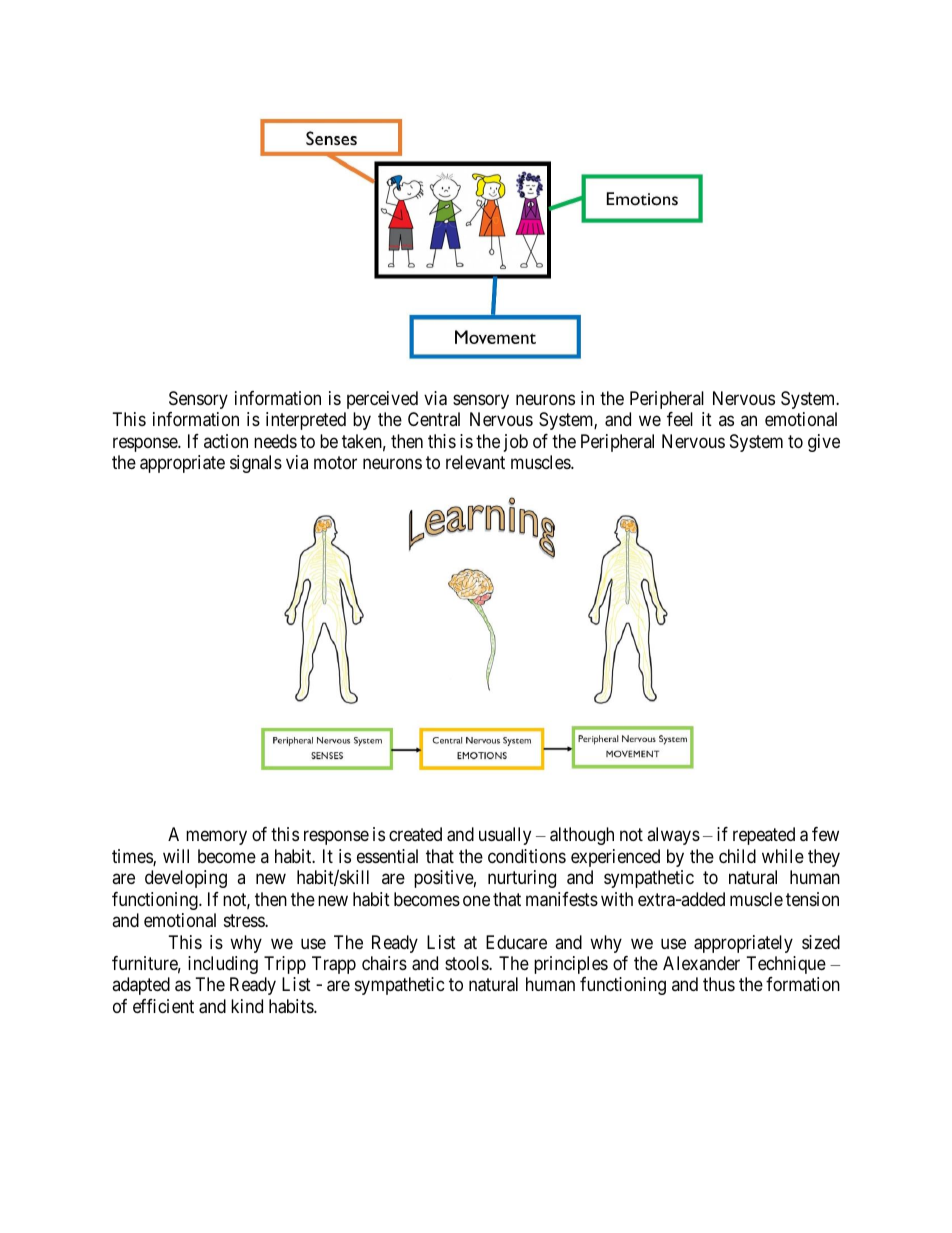 This image has width=952, height=1233. What do you see at coordinates (764, 836) in the image?
I see `repeated` at bounding box center [764, 836].
